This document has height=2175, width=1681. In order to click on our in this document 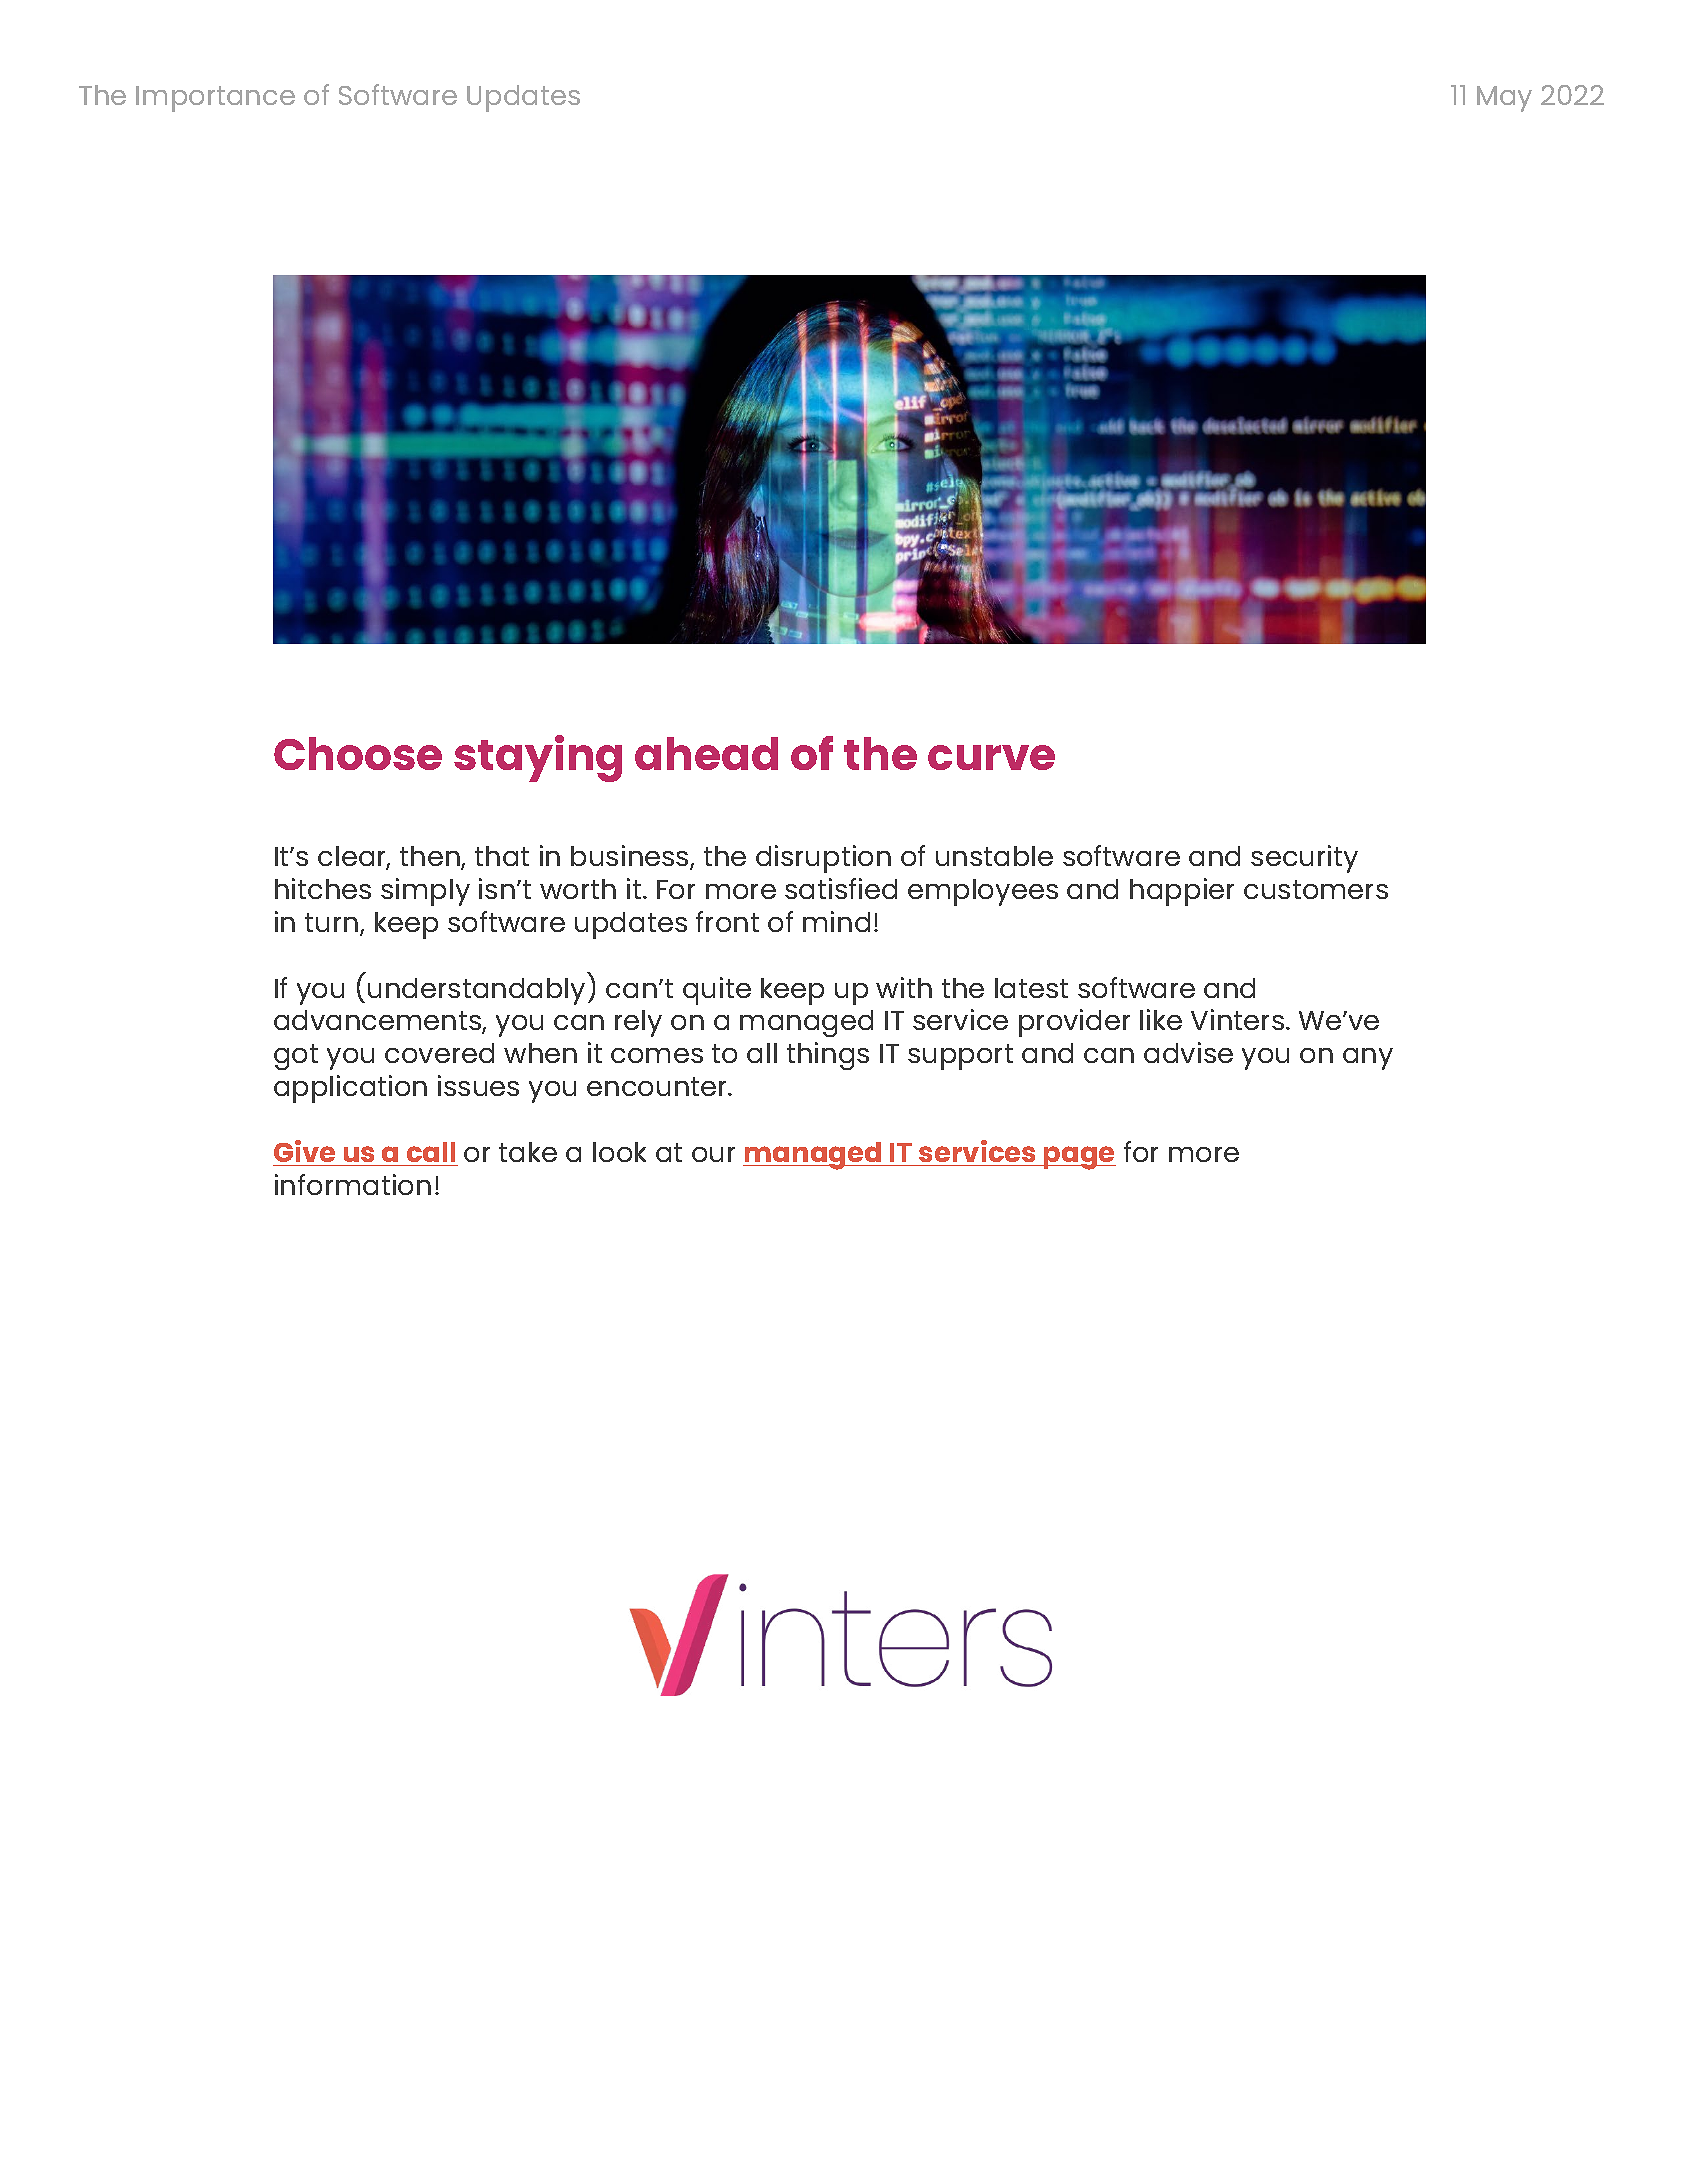, I will do `click(713, 1154)`.
